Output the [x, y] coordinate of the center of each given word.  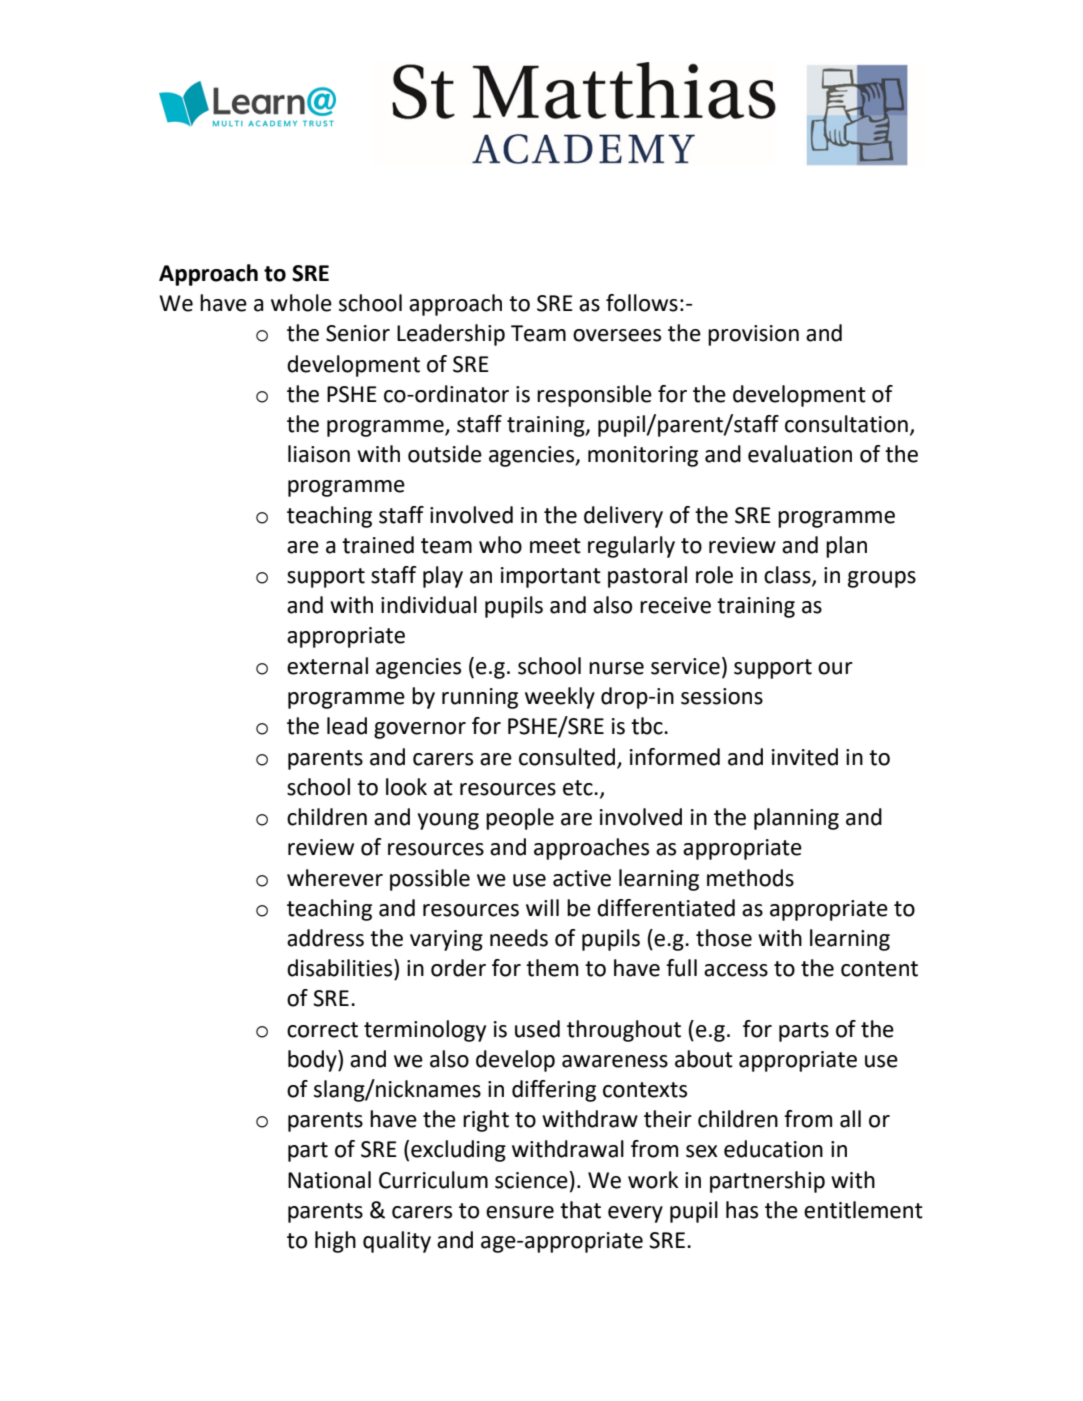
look [406, 787]
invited [805, 757]
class [788, 576]
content [879, 969]
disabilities [341, 968]
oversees [617, 335]
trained [378, 545]
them [552, 968]
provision [753, 335]
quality [397, 1242]
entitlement [863, 1210]
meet [555, 546]
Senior [358, 333]
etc [579, 788]
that [580, 1210]
